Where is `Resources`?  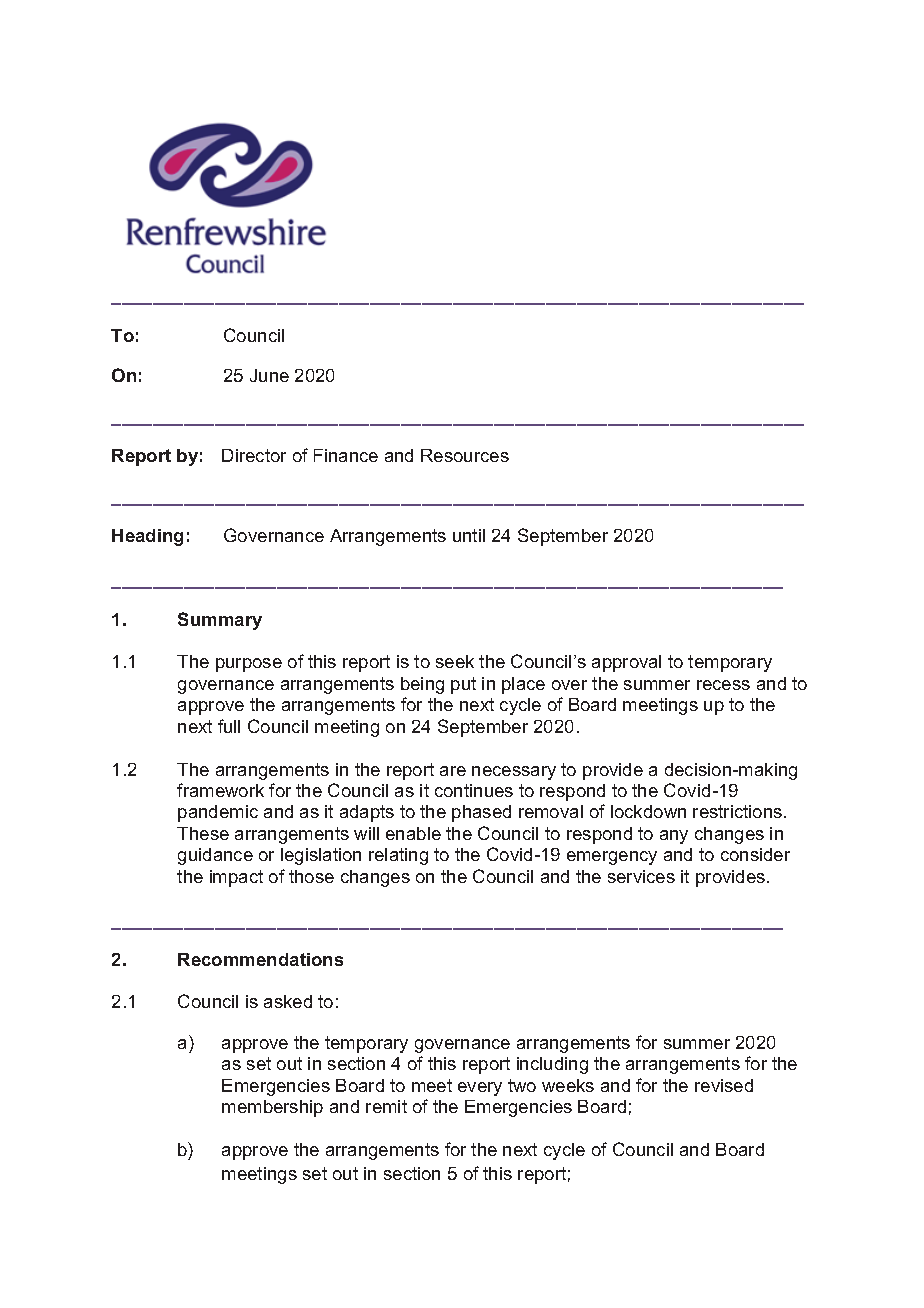 Resources is located at coordinates (465, 455).
